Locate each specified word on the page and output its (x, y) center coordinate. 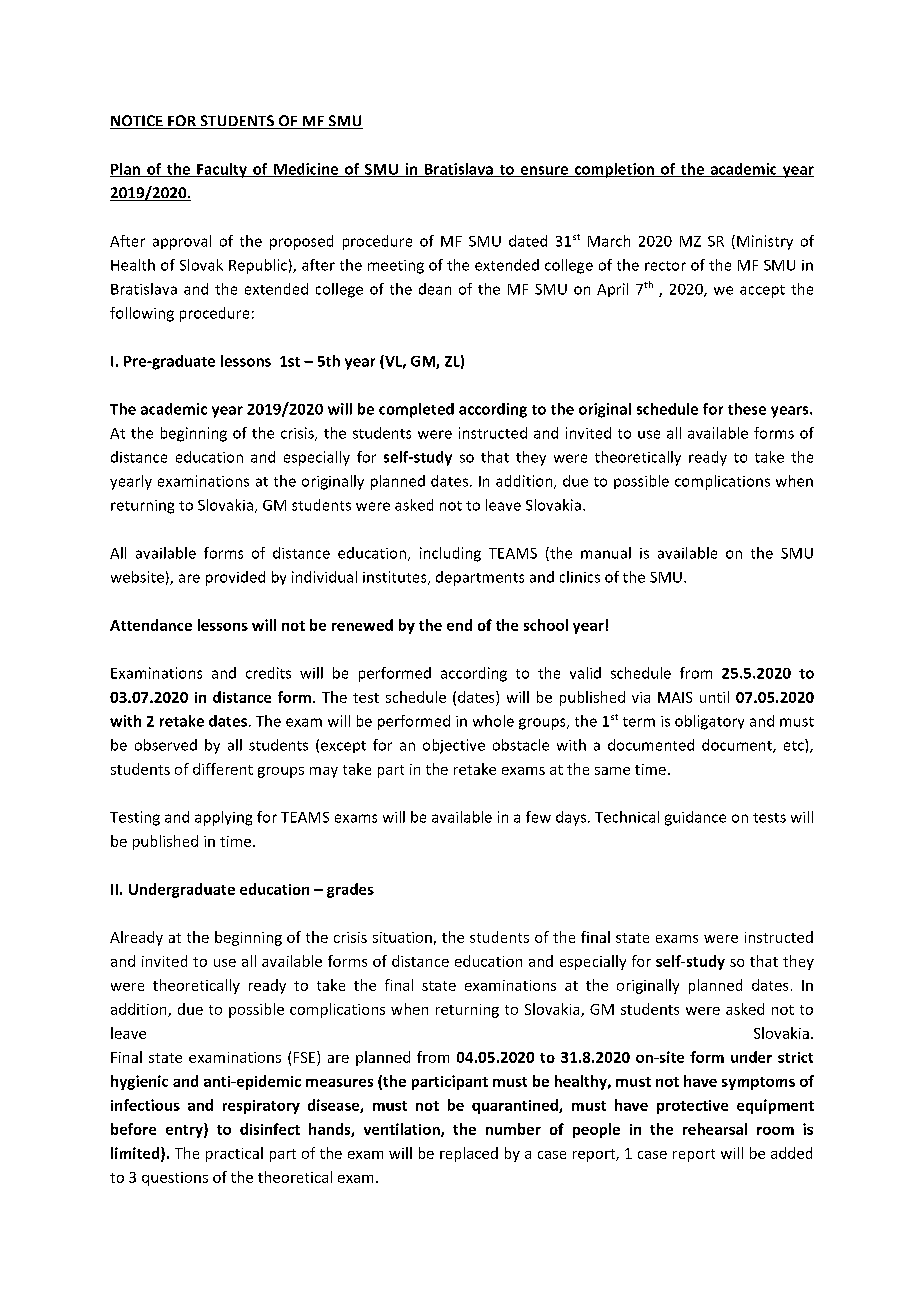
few (538, 817)
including (450, 554)
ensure (544, 171)
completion (614, 170)
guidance (695, 818)
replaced (469, 1154)
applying (223, 818)
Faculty (222, 170)
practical (234, 1154)
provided (235, 578)
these (747, 409)
